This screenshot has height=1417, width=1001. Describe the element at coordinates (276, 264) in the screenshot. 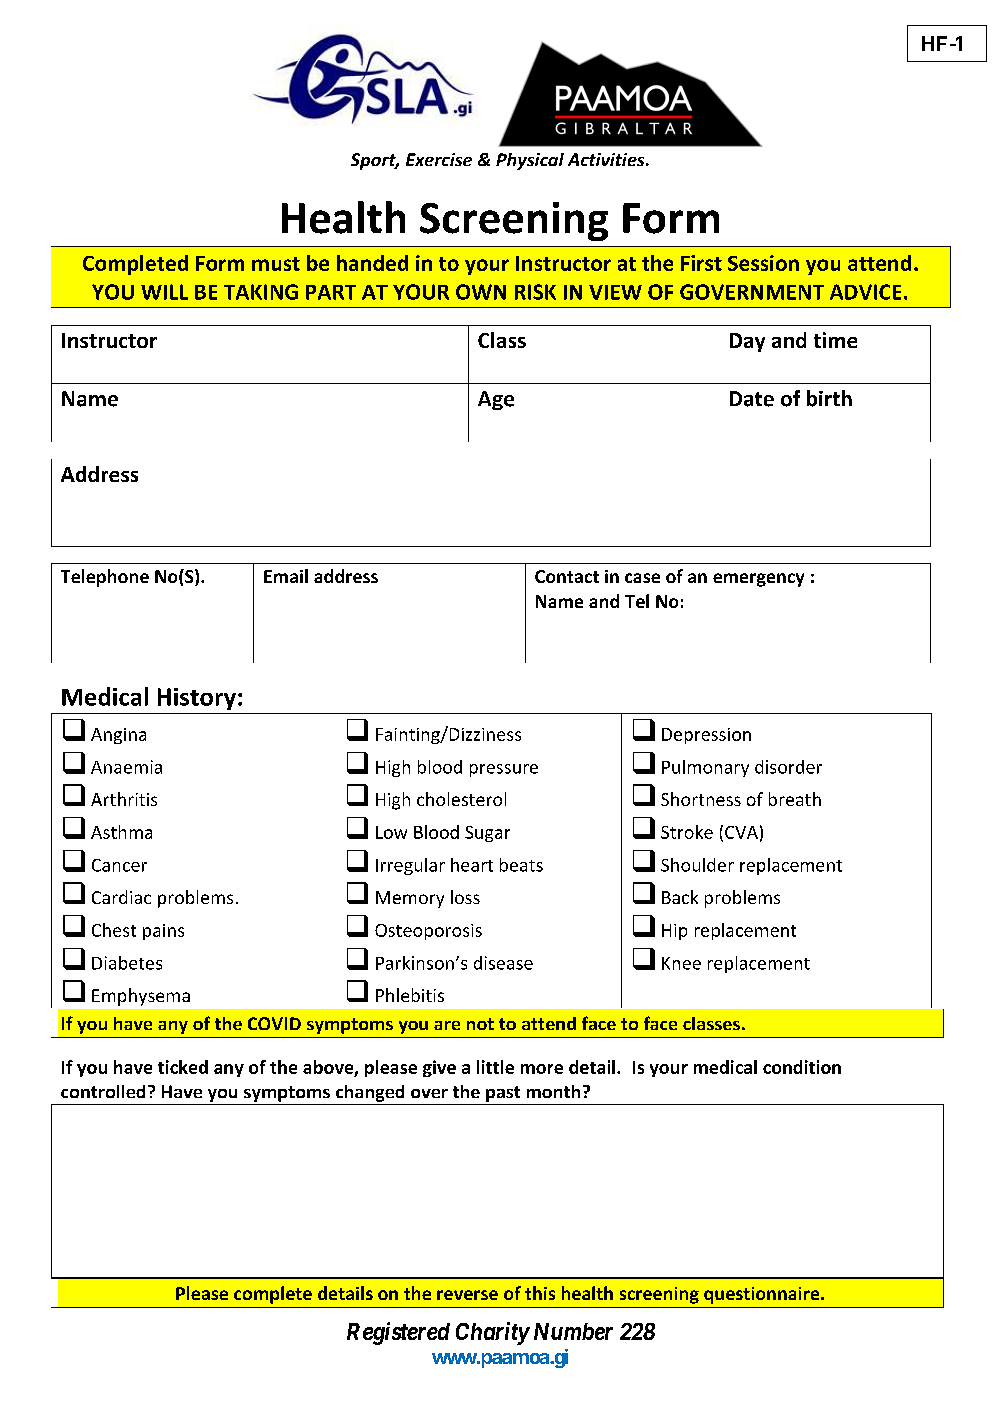

I see `must` at that location.
